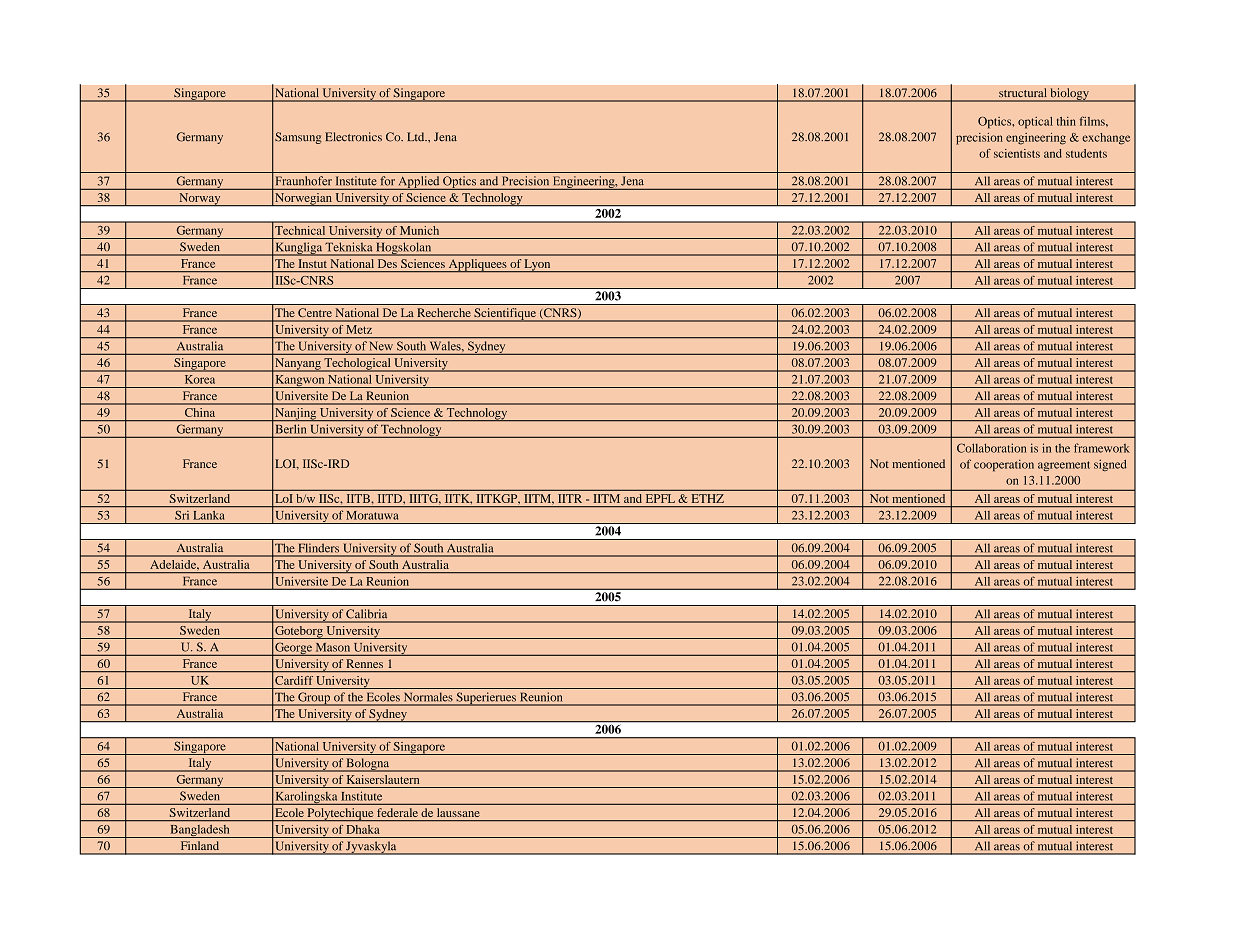 The height and width of the image is (952, 1233). Describe the element at coordinates (1035, 123) in the image. I see `optical` at that location.
